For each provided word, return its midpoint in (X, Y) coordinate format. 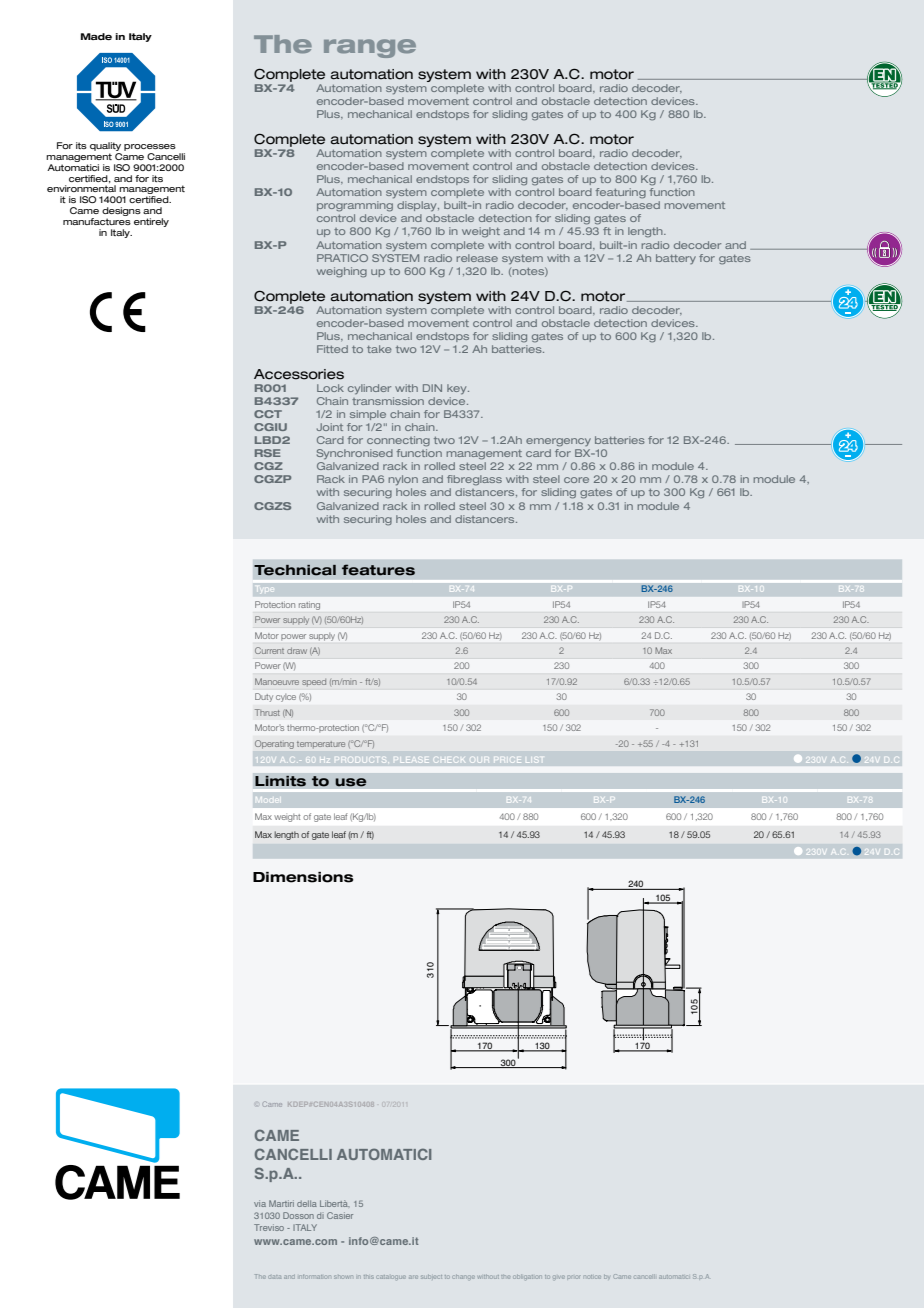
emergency (558, 442)
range (370, 48)
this (369, 1277)
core (576, 480)
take (379, 349)
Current (269, 650)
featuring (621, 193)
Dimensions (303, 877)
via (260, 1203)
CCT (268, 414)
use (351, 782)
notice (593, 1277)
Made (96, 36)
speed (314, 682)
